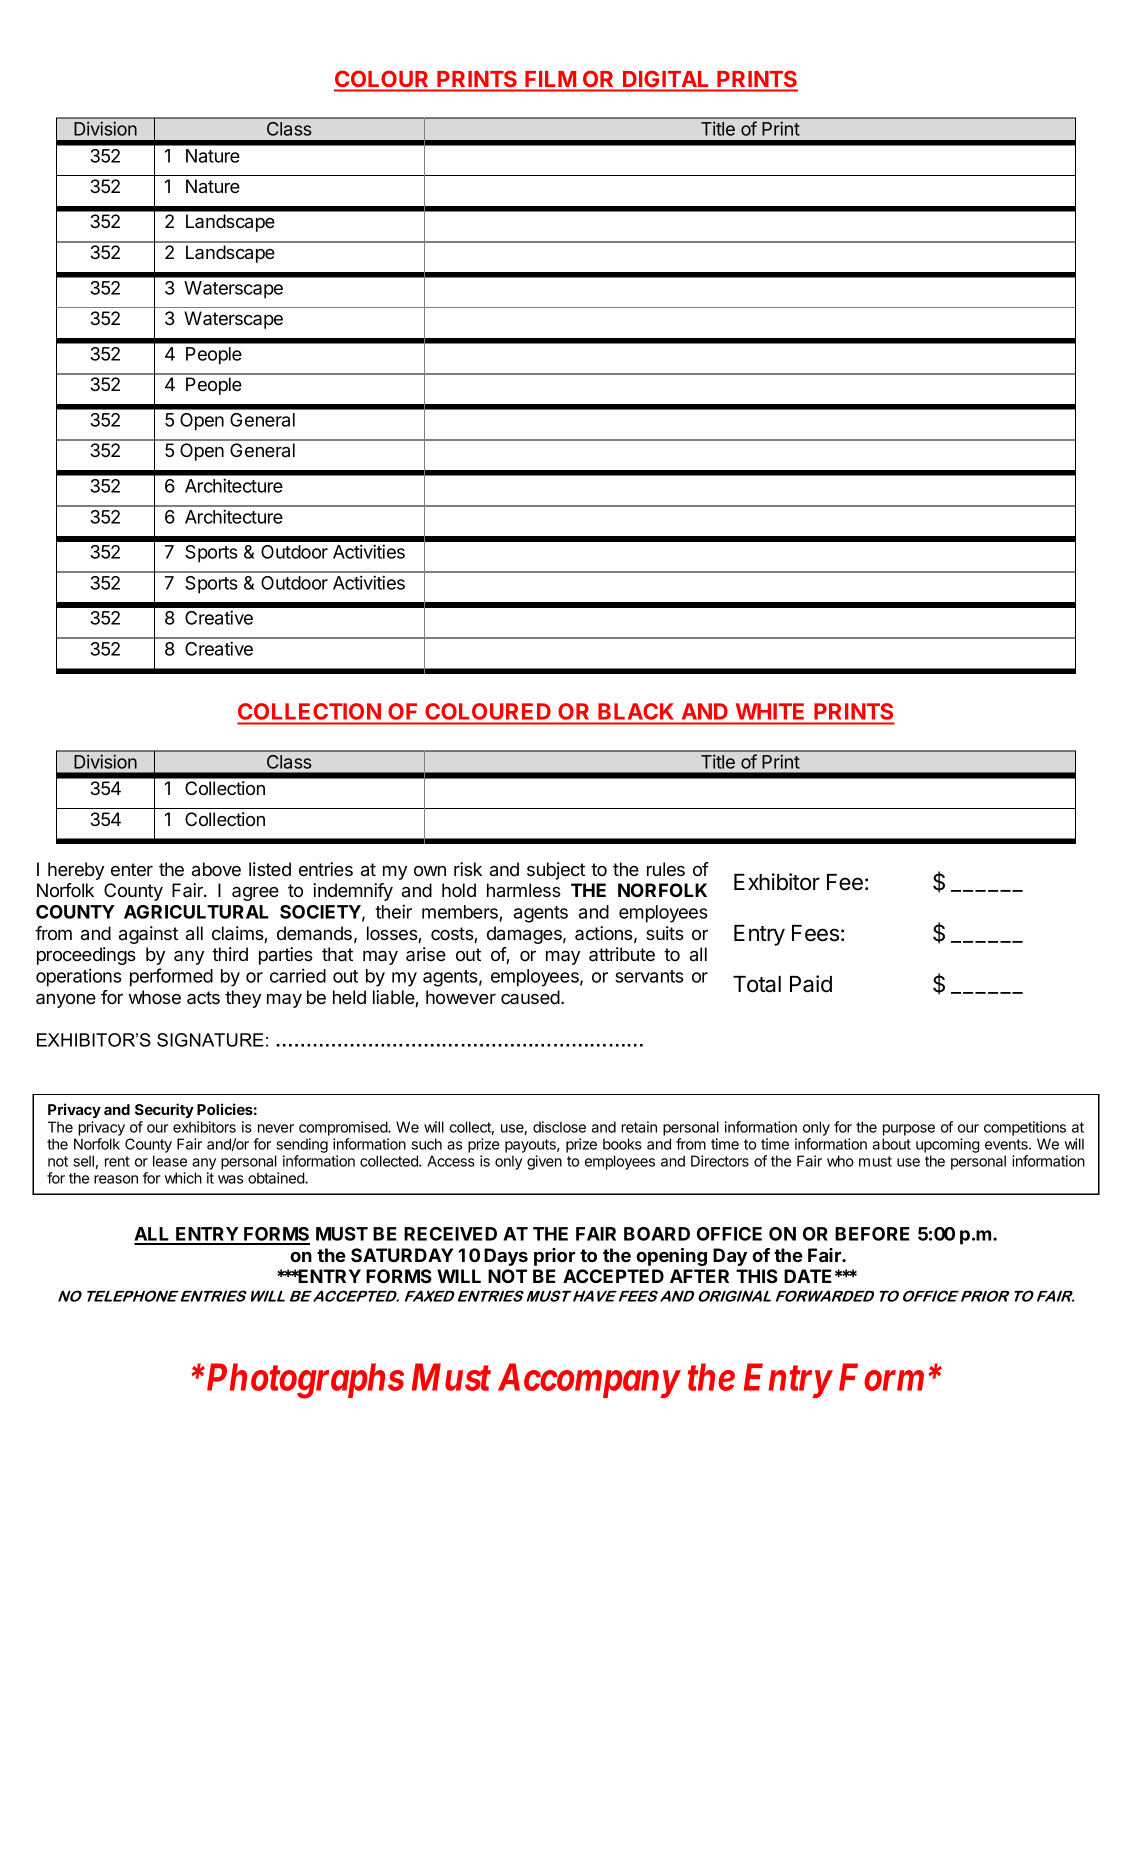 This screenshot has height=1865, width=1132. What do you see at coordinates (811, 984) in the screenshot?
I see `Paid` at bounding box center [811, 984].
